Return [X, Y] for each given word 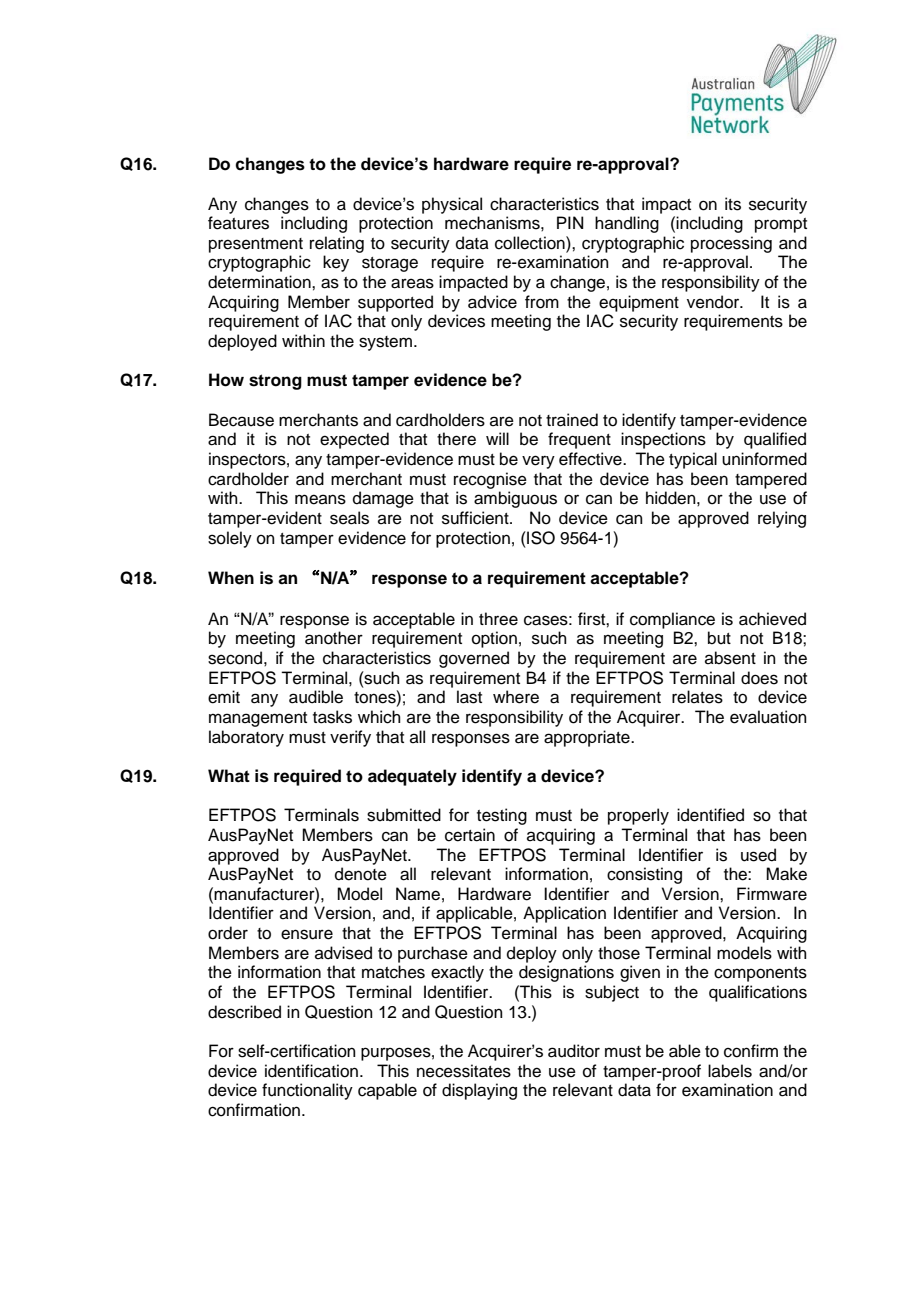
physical [452, 205]
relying [782, 519]
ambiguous [515, 499]
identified [710, 815]
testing [502, 816]
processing [731, 244]
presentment [256, 245]
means [320, 499]
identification [311, 1071]
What [229, 776]
